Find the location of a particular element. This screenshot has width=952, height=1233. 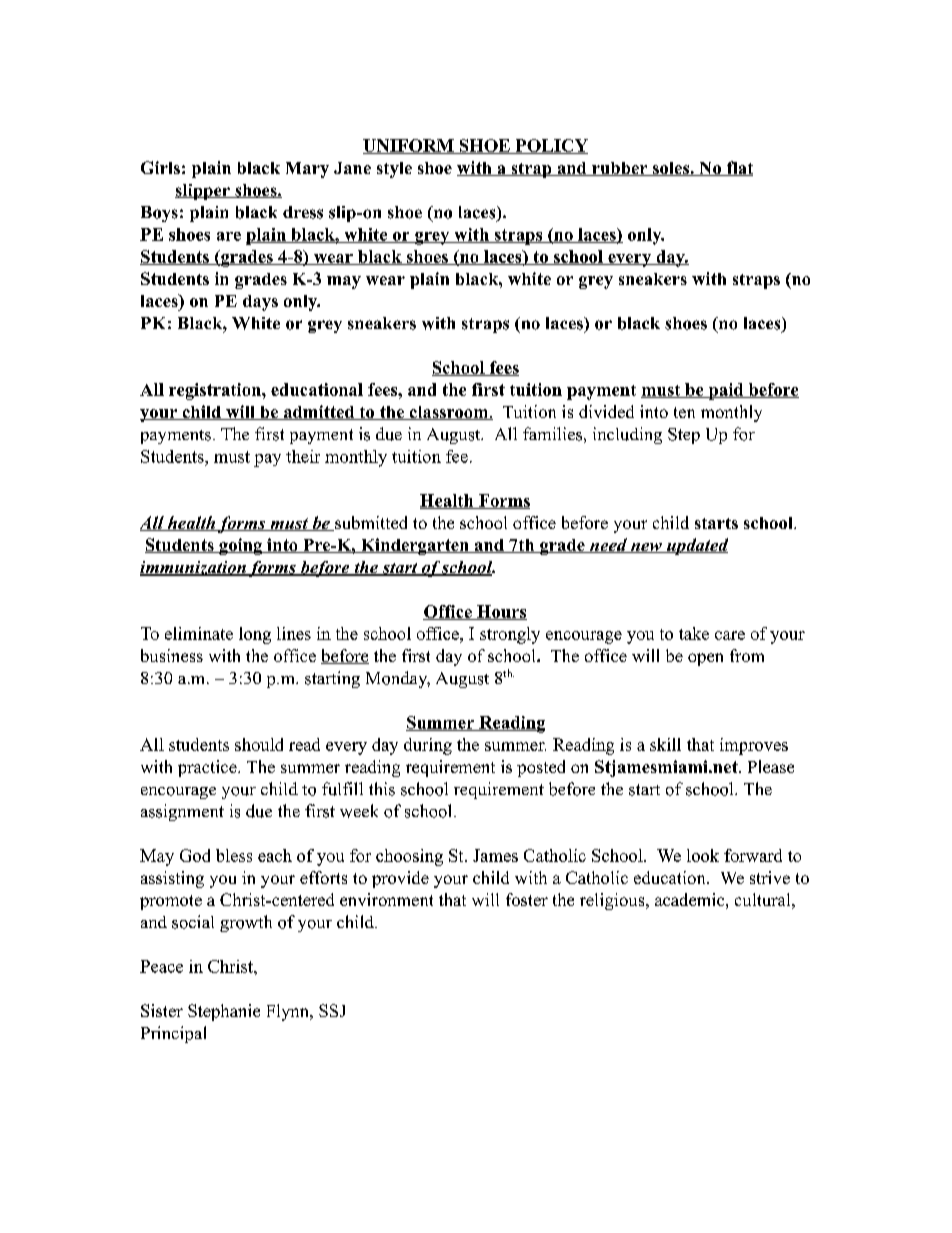

immunization is located at coordinates (194, 568).
